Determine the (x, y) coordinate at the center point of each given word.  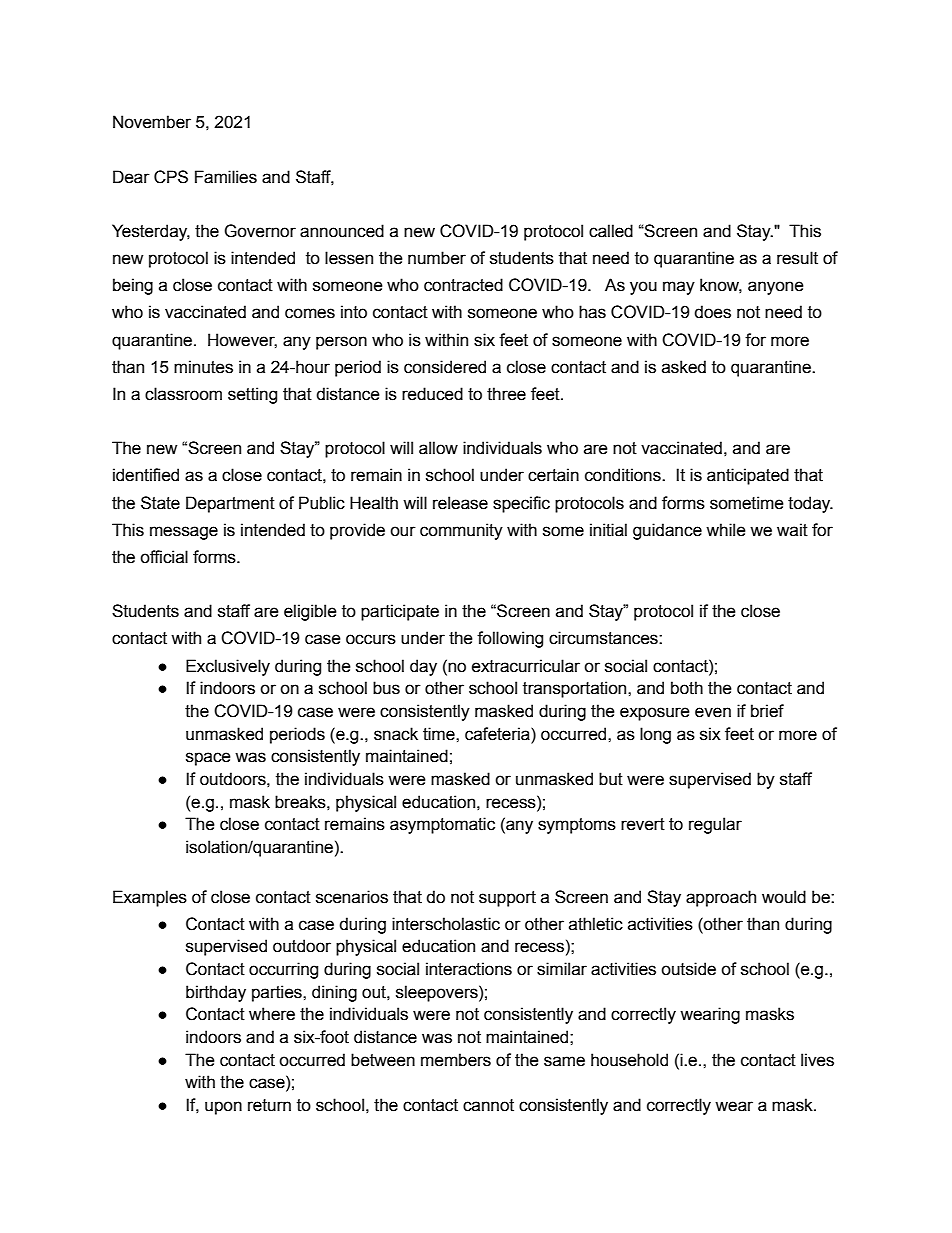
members (456, 1060)
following (510, 639)
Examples (150, 898)
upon (223, 1108)
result (797, 258)
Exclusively (228, 667)
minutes (203, 367)
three (506, 394)
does (712, 312)
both (687, 688)
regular (715, 825)
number (437, 258)
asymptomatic (442, 825)
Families (226, 177)
